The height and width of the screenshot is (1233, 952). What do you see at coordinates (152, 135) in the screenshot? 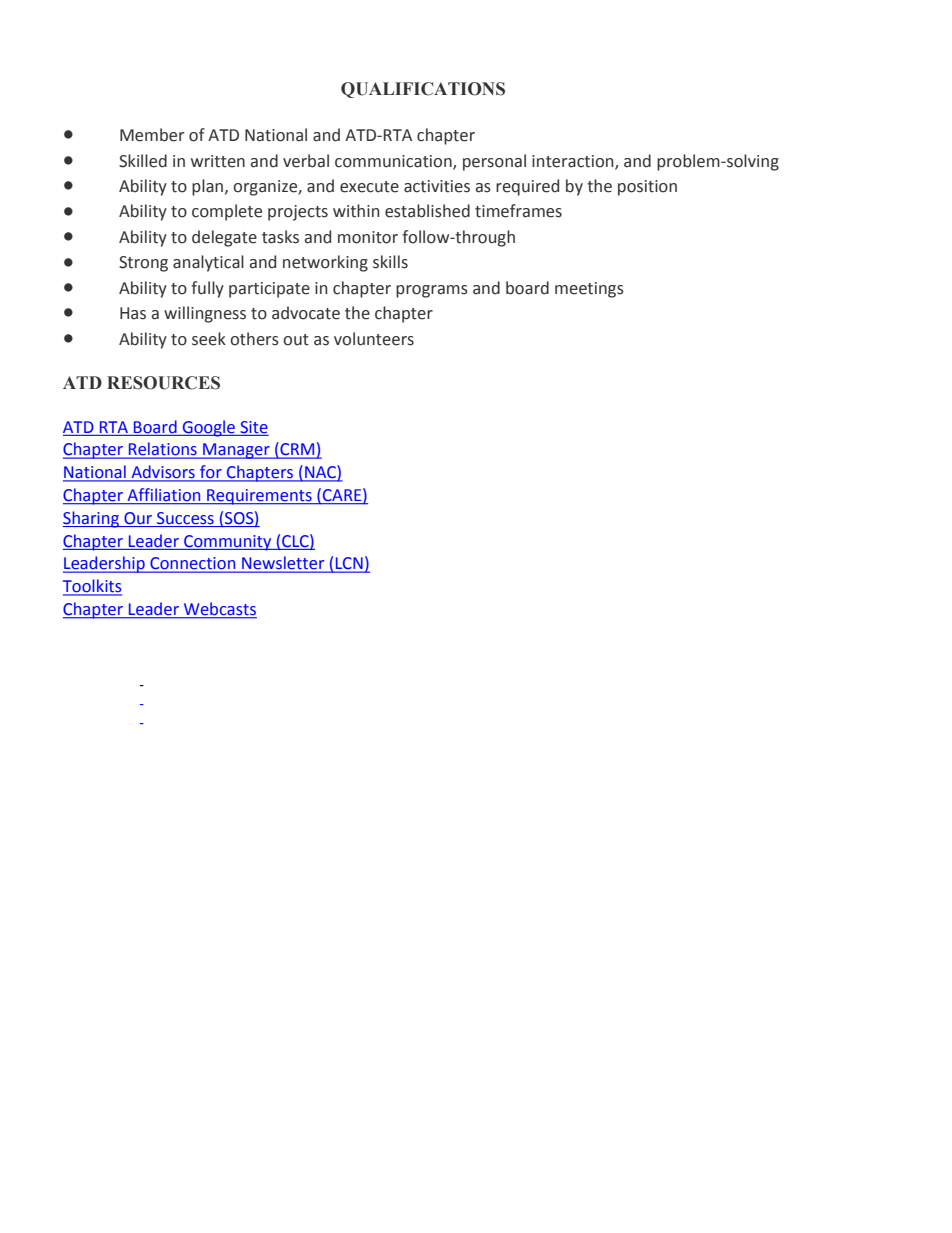
I see `Member` at bounding box center [152, 135].
